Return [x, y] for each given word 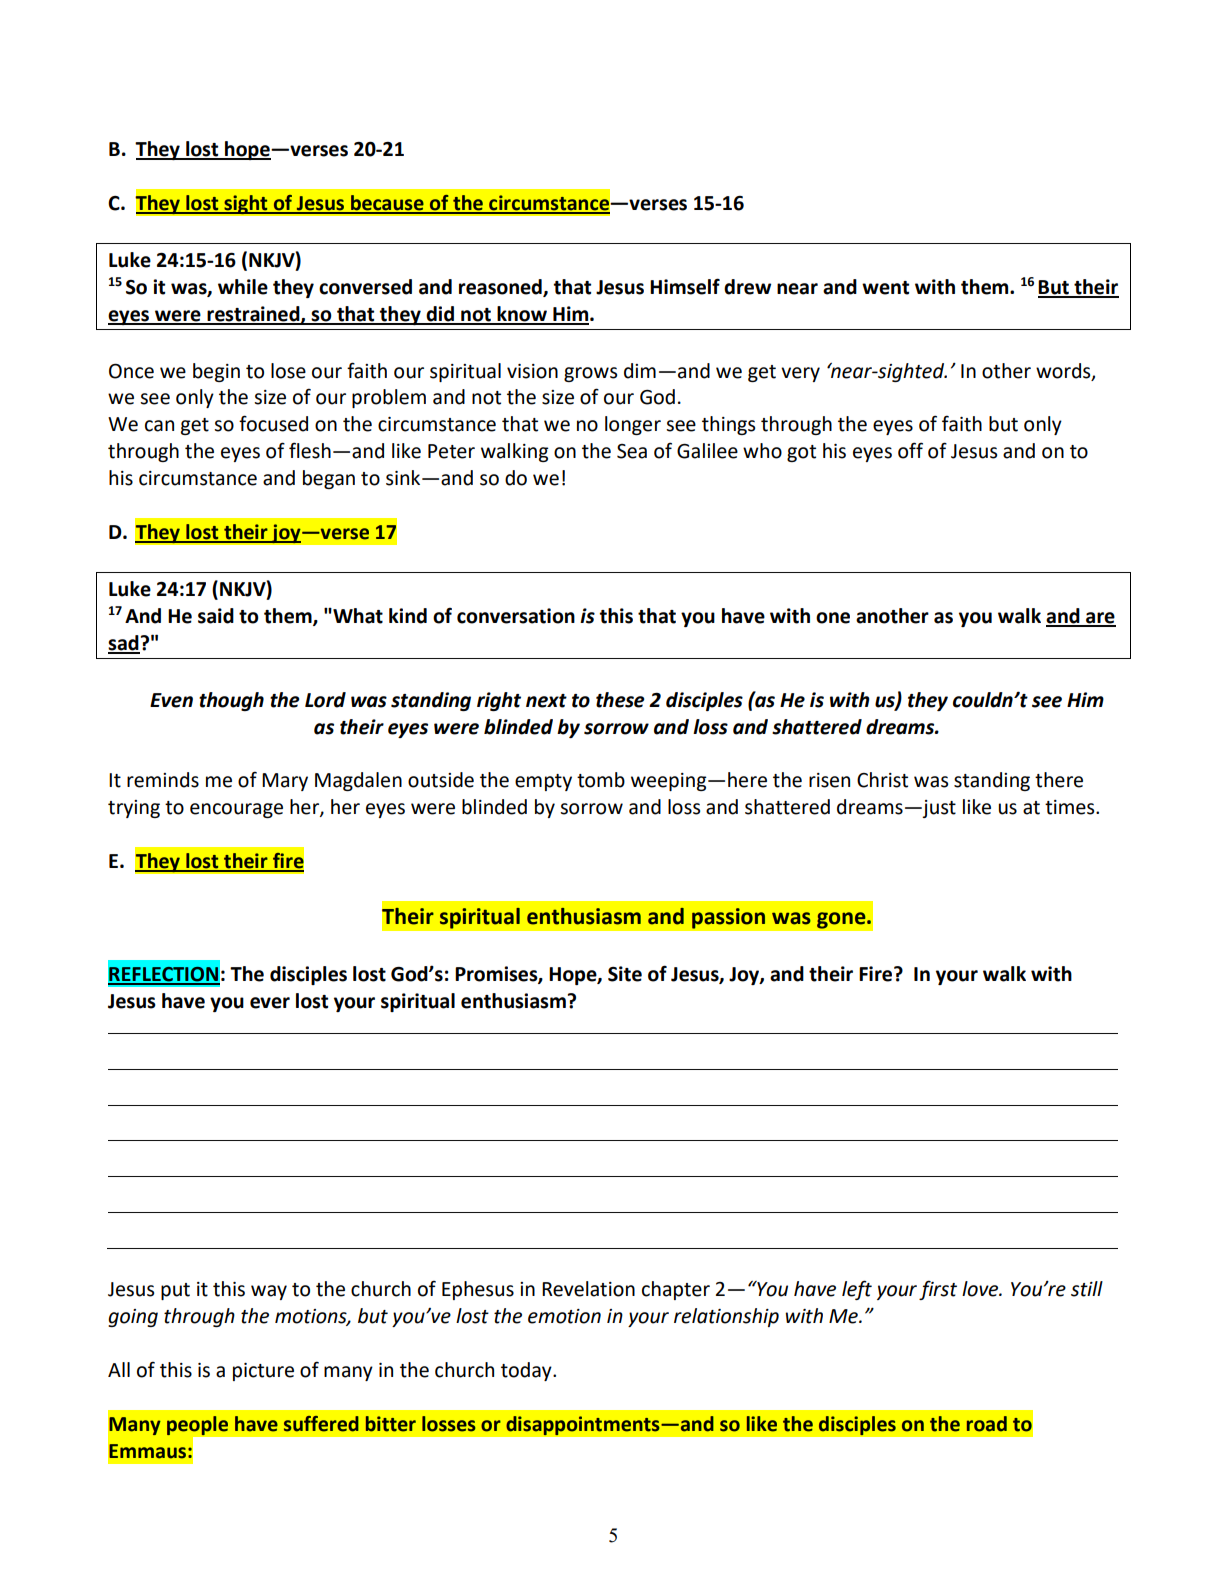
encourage [236, 810]
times [1071, 807]
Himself [685, 286]
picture [263, 1372]
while [243, 287]
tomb [601, 780]
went [885, 288]
